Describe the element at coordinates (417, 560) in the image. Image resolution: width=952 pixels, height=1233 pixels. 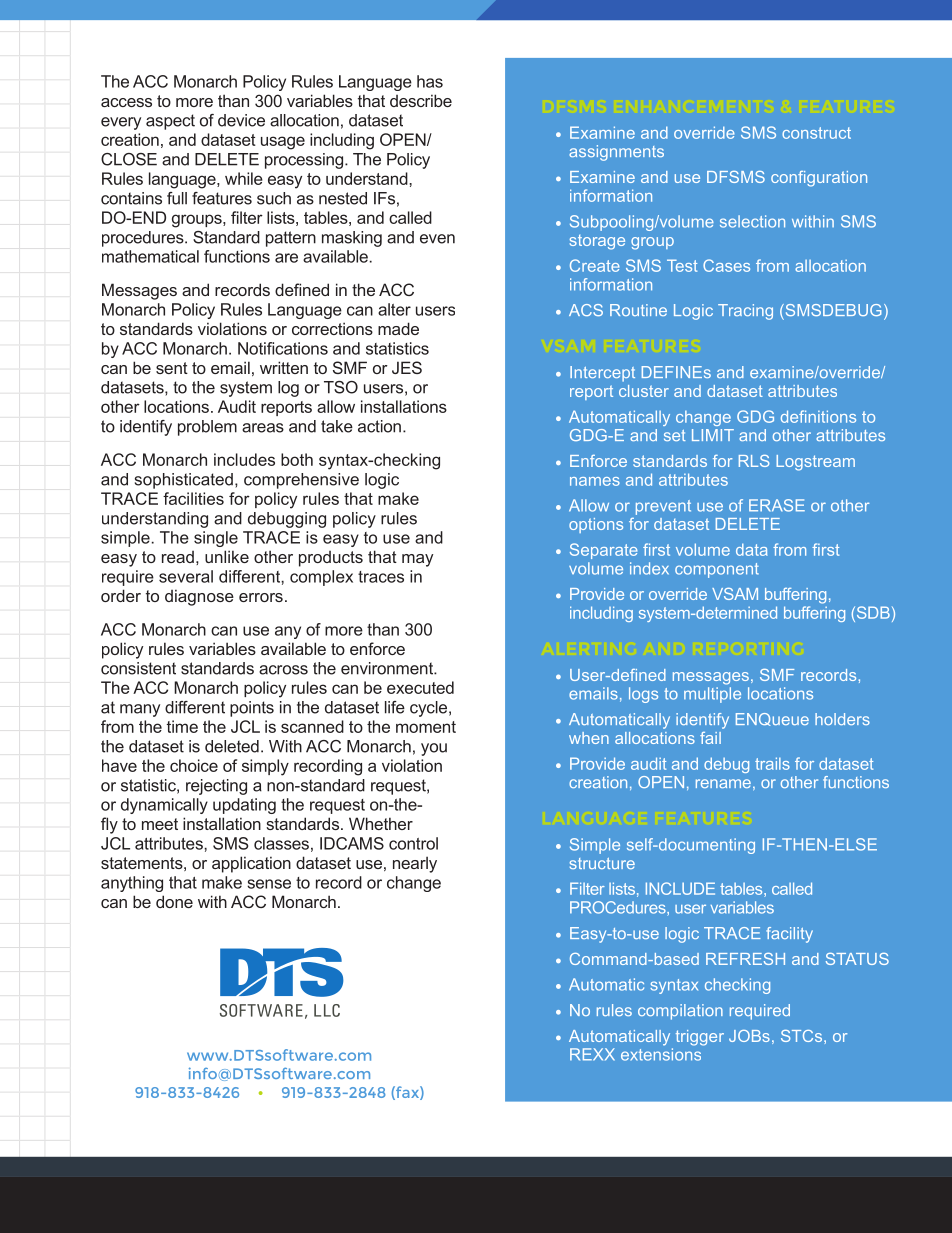
I see `may` at that location.
